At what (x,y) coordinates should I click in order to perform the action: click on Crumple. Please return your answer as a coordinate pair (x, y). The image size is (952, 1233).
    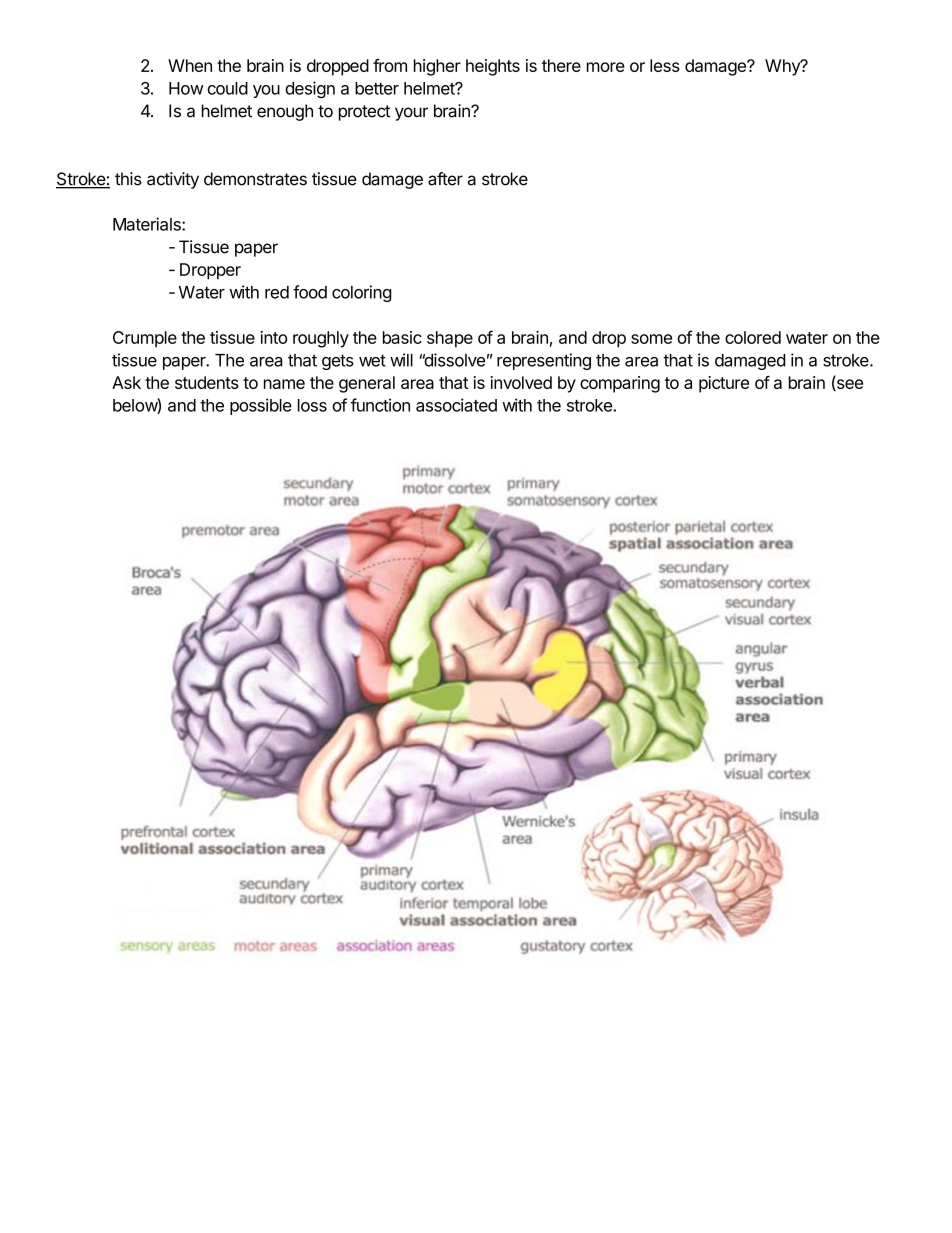
    Looking at the image, I should click on (145, 339).
